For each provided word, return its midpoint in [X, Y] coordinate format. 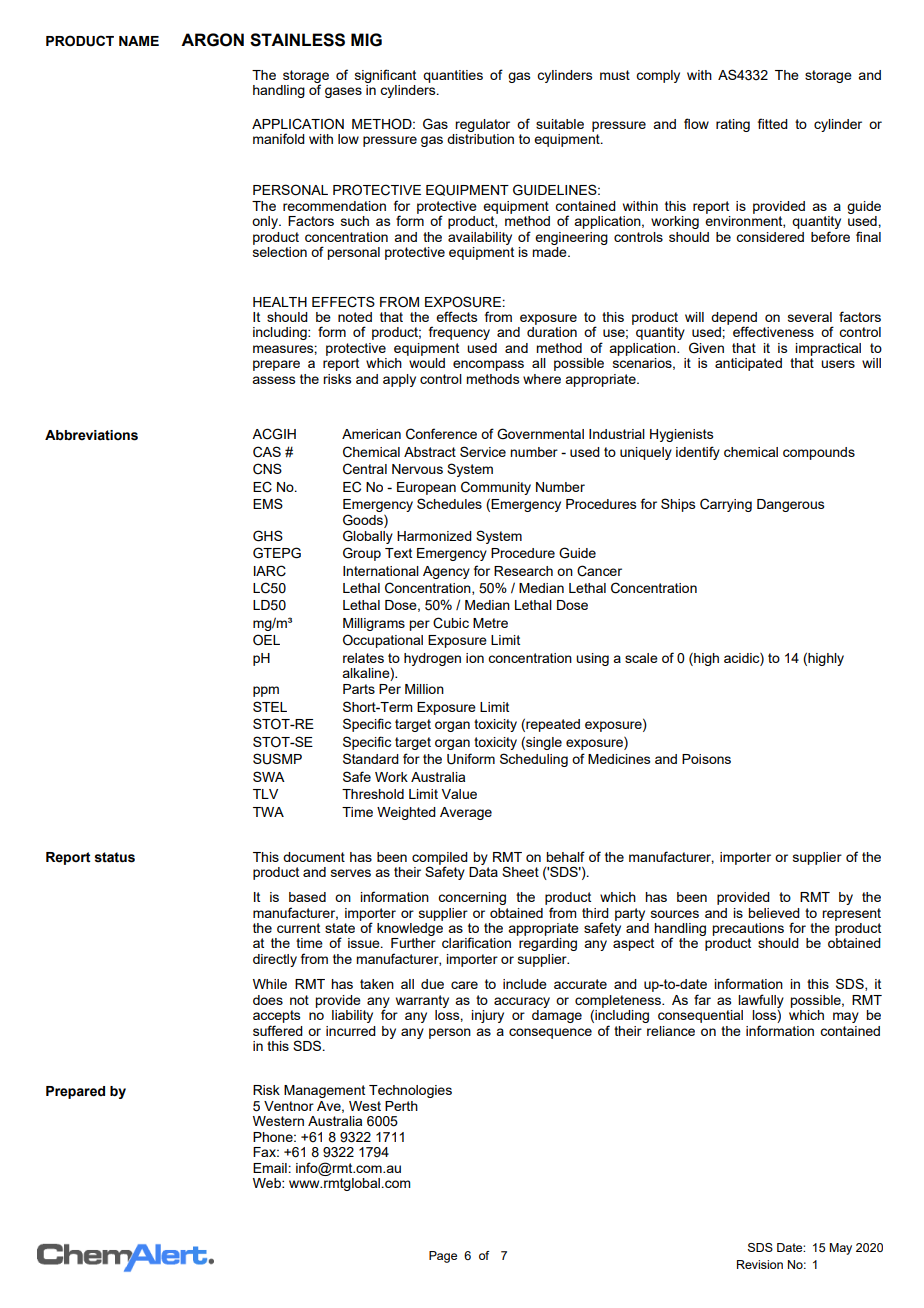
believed [774, 913]
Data [483, 872]
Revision [760, 1264]
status [114, 857]
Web [268, 1183]
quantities [453, 76]
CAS [267, 452]
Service [483, 451]
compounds [819, 453]
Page [443, 1257]
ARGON [212, 40]
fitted [773, 123]
